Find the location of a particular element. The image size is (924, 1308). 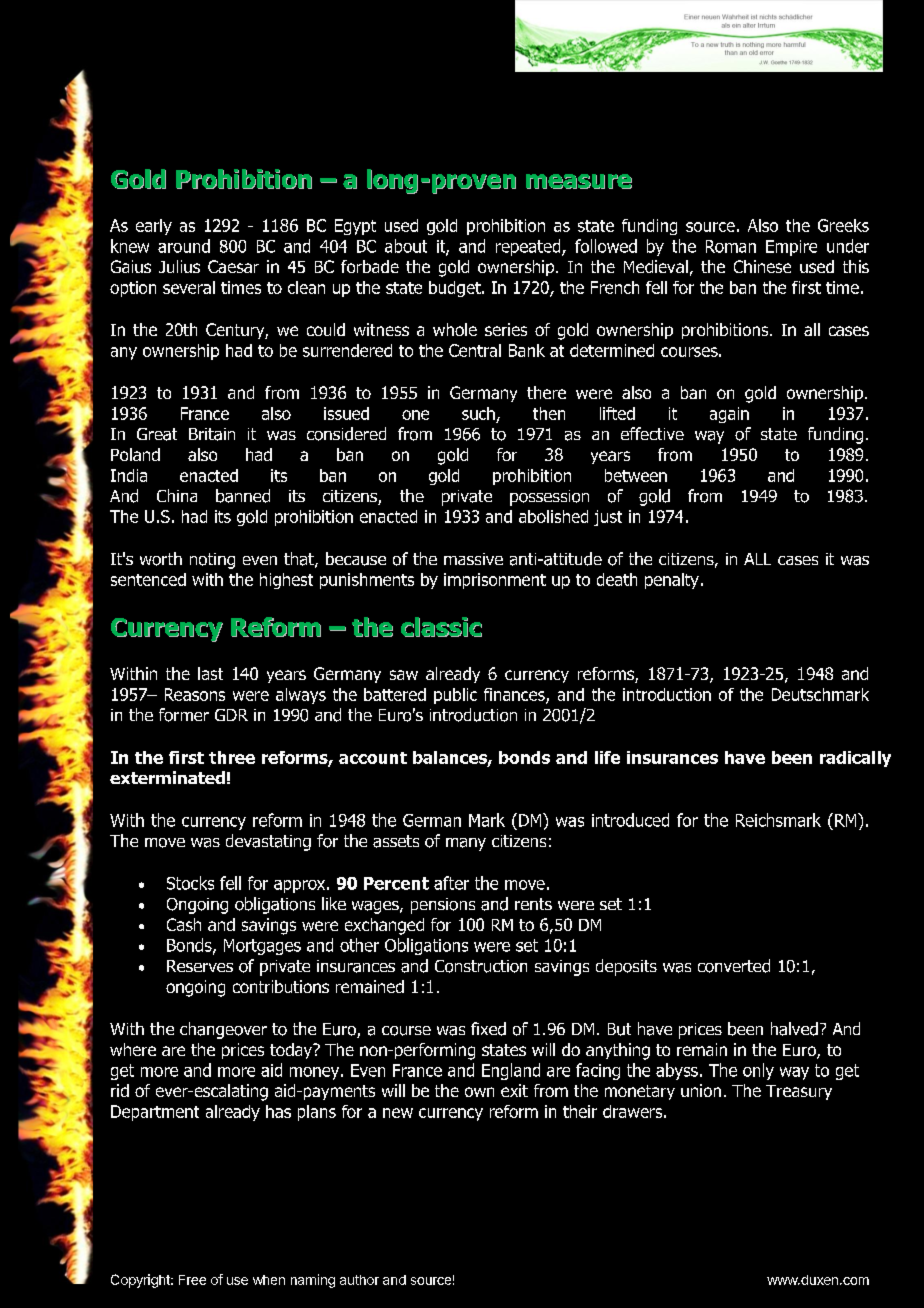

imprisonment is located at coordinates (495, 581).
